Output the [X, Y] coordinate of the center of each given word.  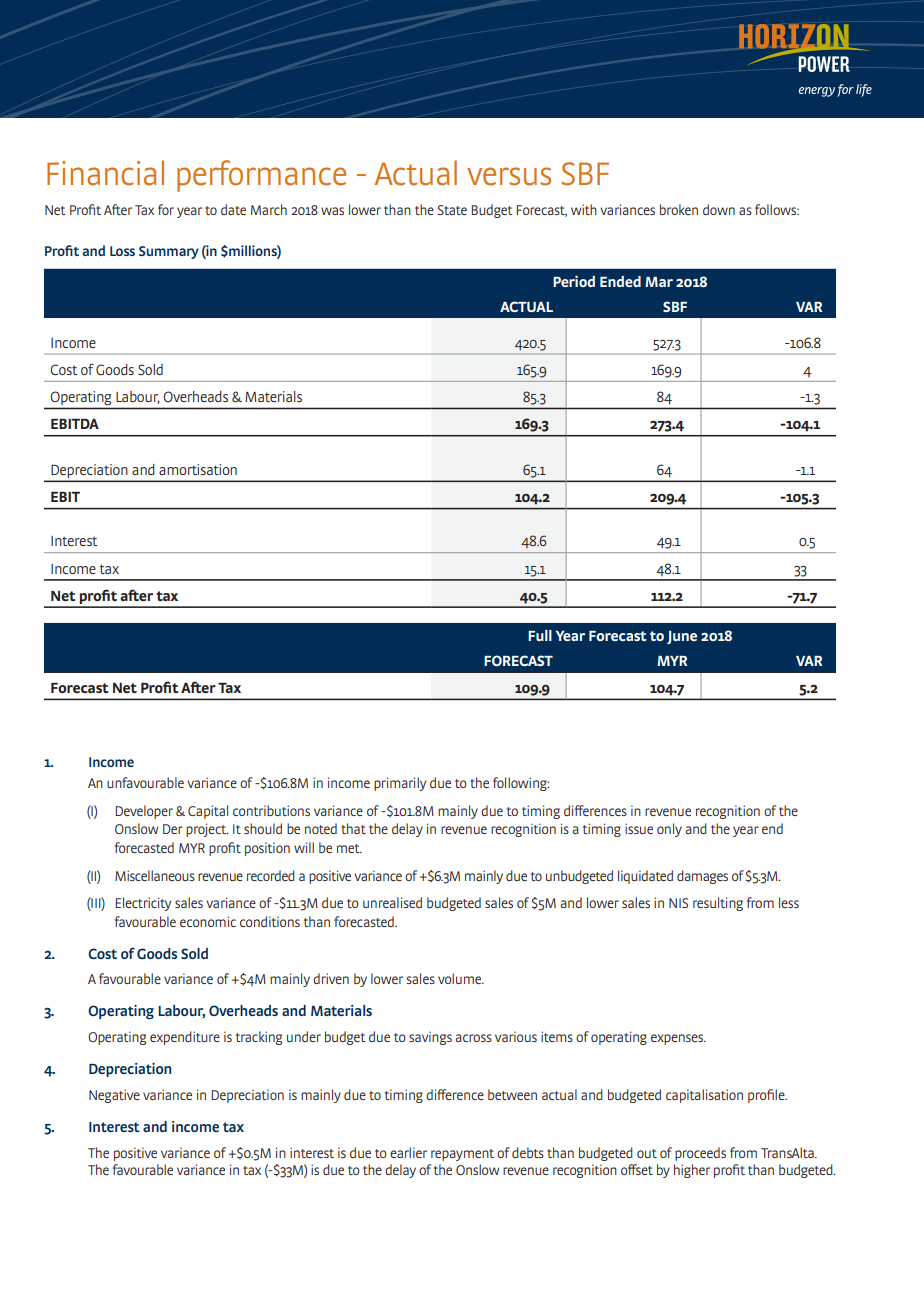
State [452, 210]
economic [208, 921]
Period [574, 281]
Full [540, 635]
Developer [144, 812]
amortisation [198, 469]
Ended [620, 281]
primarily [400, 784]
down [719, 209]
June [682, 637]
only [669, 830]
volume [461, 978]
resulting [718, 904]
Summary [169, 252]
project [207, 830]
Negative [114, 1096]
